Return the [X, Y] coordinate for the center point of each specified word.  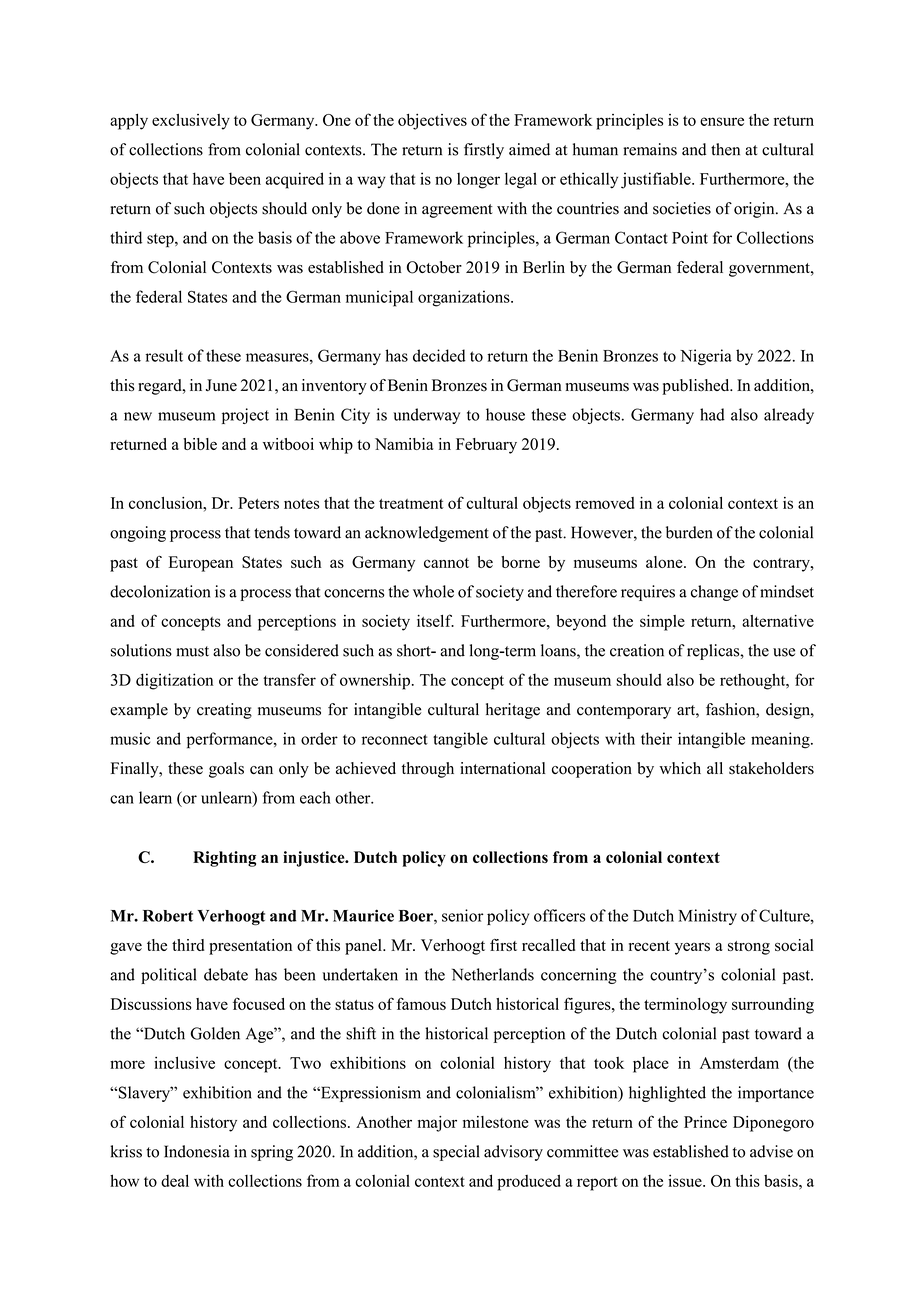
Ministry [707, 917]
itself [435, 620]
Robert [168, 916]
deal [175, 1180]
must [192, 651]
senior [463, 915]
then [725, 149]
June [221, 385]
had [712, 414]
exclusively [191, 122]
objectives [432, 122]
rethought [754, 681]
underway [426, 416]
